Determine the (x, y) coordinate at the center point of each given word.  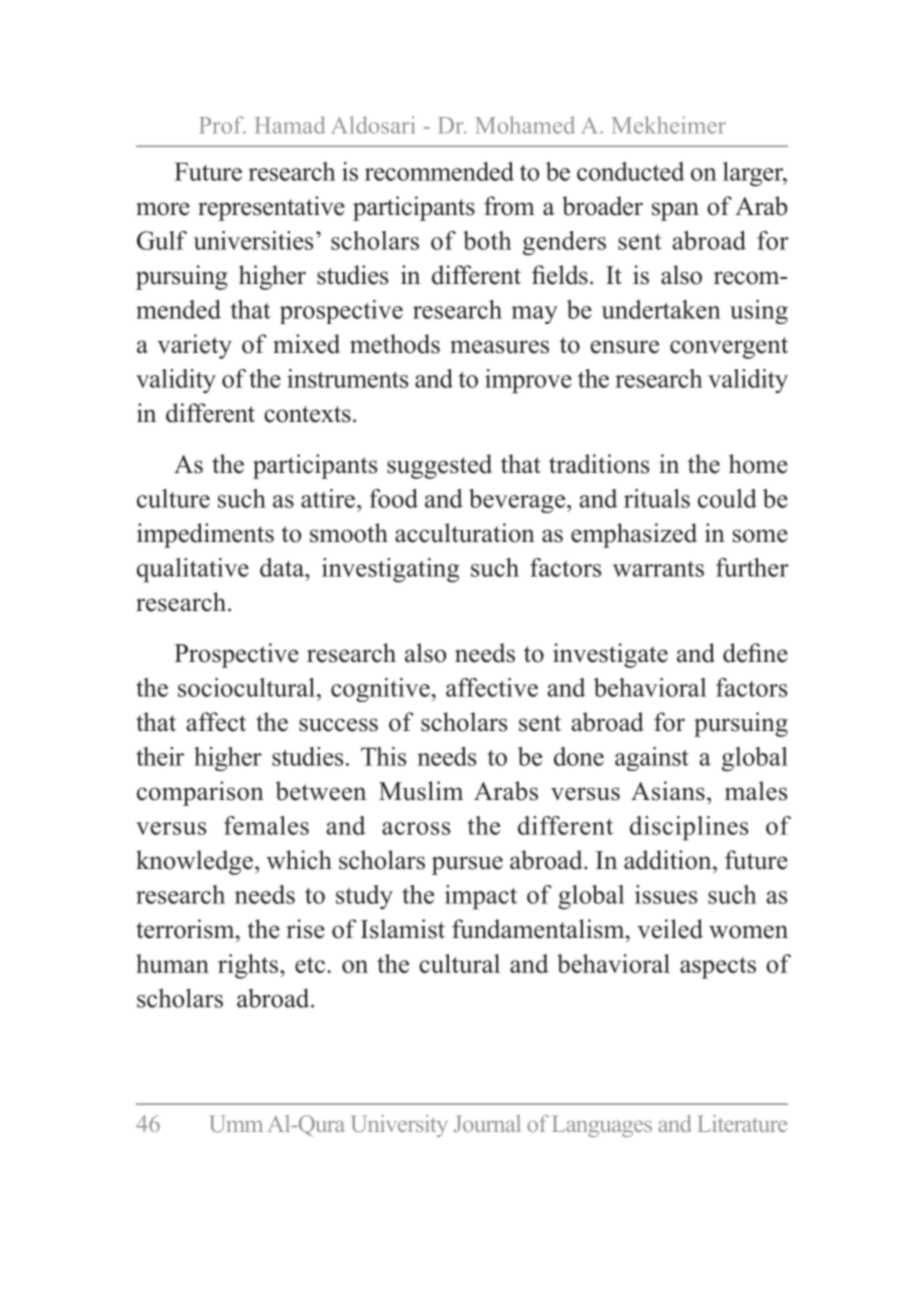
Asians (668, 791)
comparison (200, 793)
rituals (657, 498)
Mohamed (525, 125)
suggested (439, 466)
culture (173, 498)
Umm (236, 1123)
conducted (630, 171)
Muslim (421, 791)
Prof (222, 125)
